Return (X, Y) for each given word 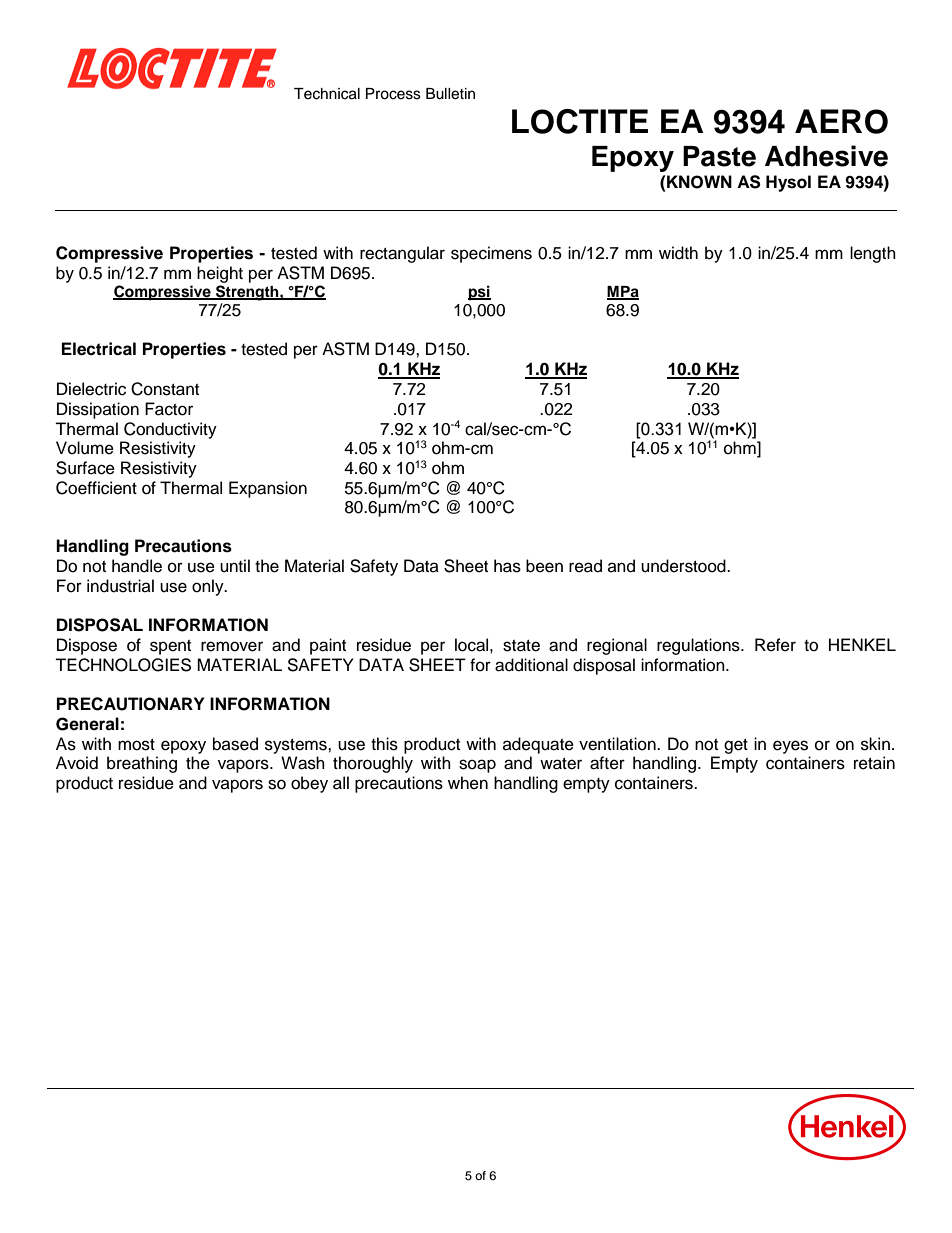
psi (479, 293)
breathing (142, 764)
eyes (790, 747)
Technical (327, 94)
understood (684, 566)
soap (477, 766)
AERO (841, 121)
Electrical (99, 349)
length (873, 254)
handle (137, 566)
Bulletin (450, 94)
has (507, 566)
